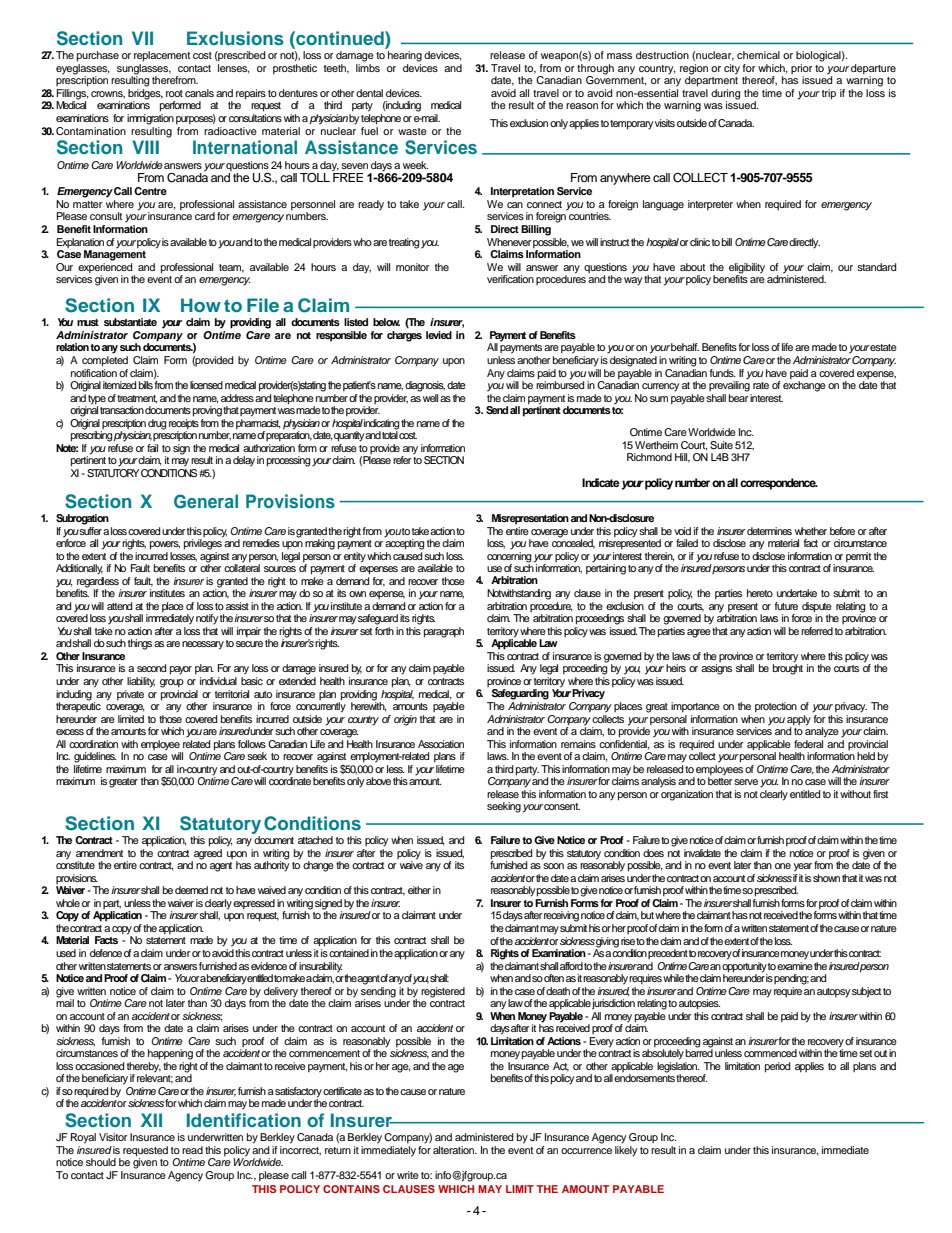 This screenshot has height=1233, width=952. What do you see at coordinates (455, 1150) in the screenshot?
I see `alteration` at bounding box center [455, 1150].
